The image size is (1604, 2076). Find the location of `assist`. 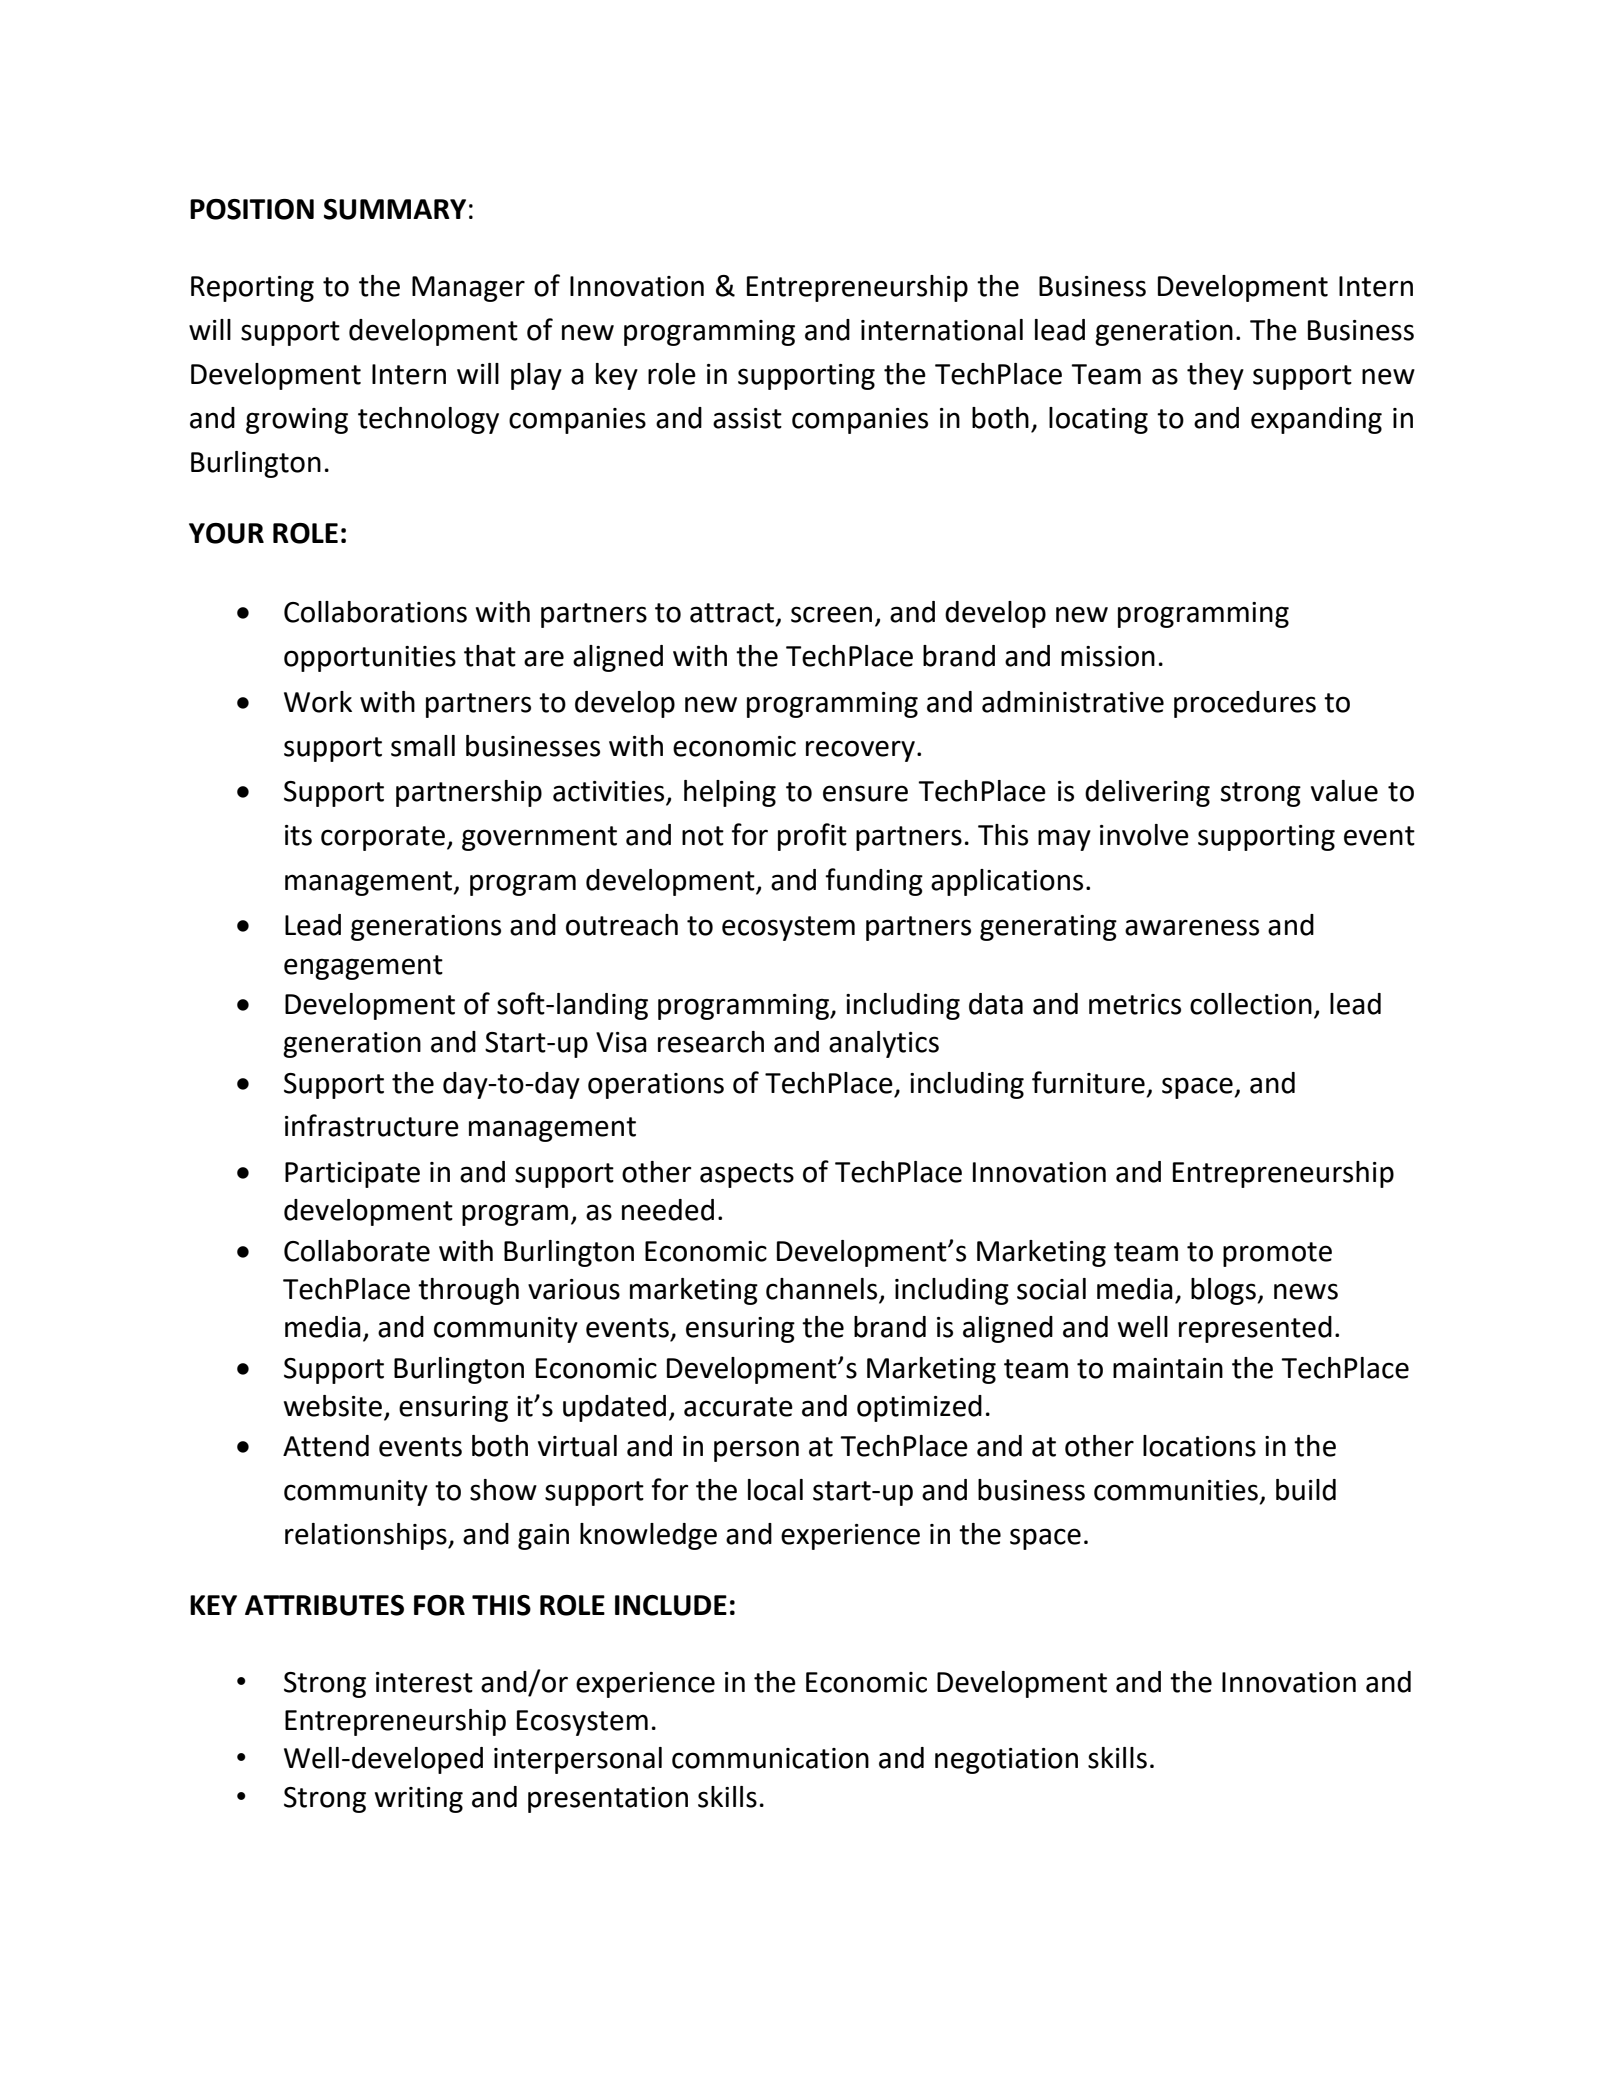

assist is located at coordinates (747, 418).
